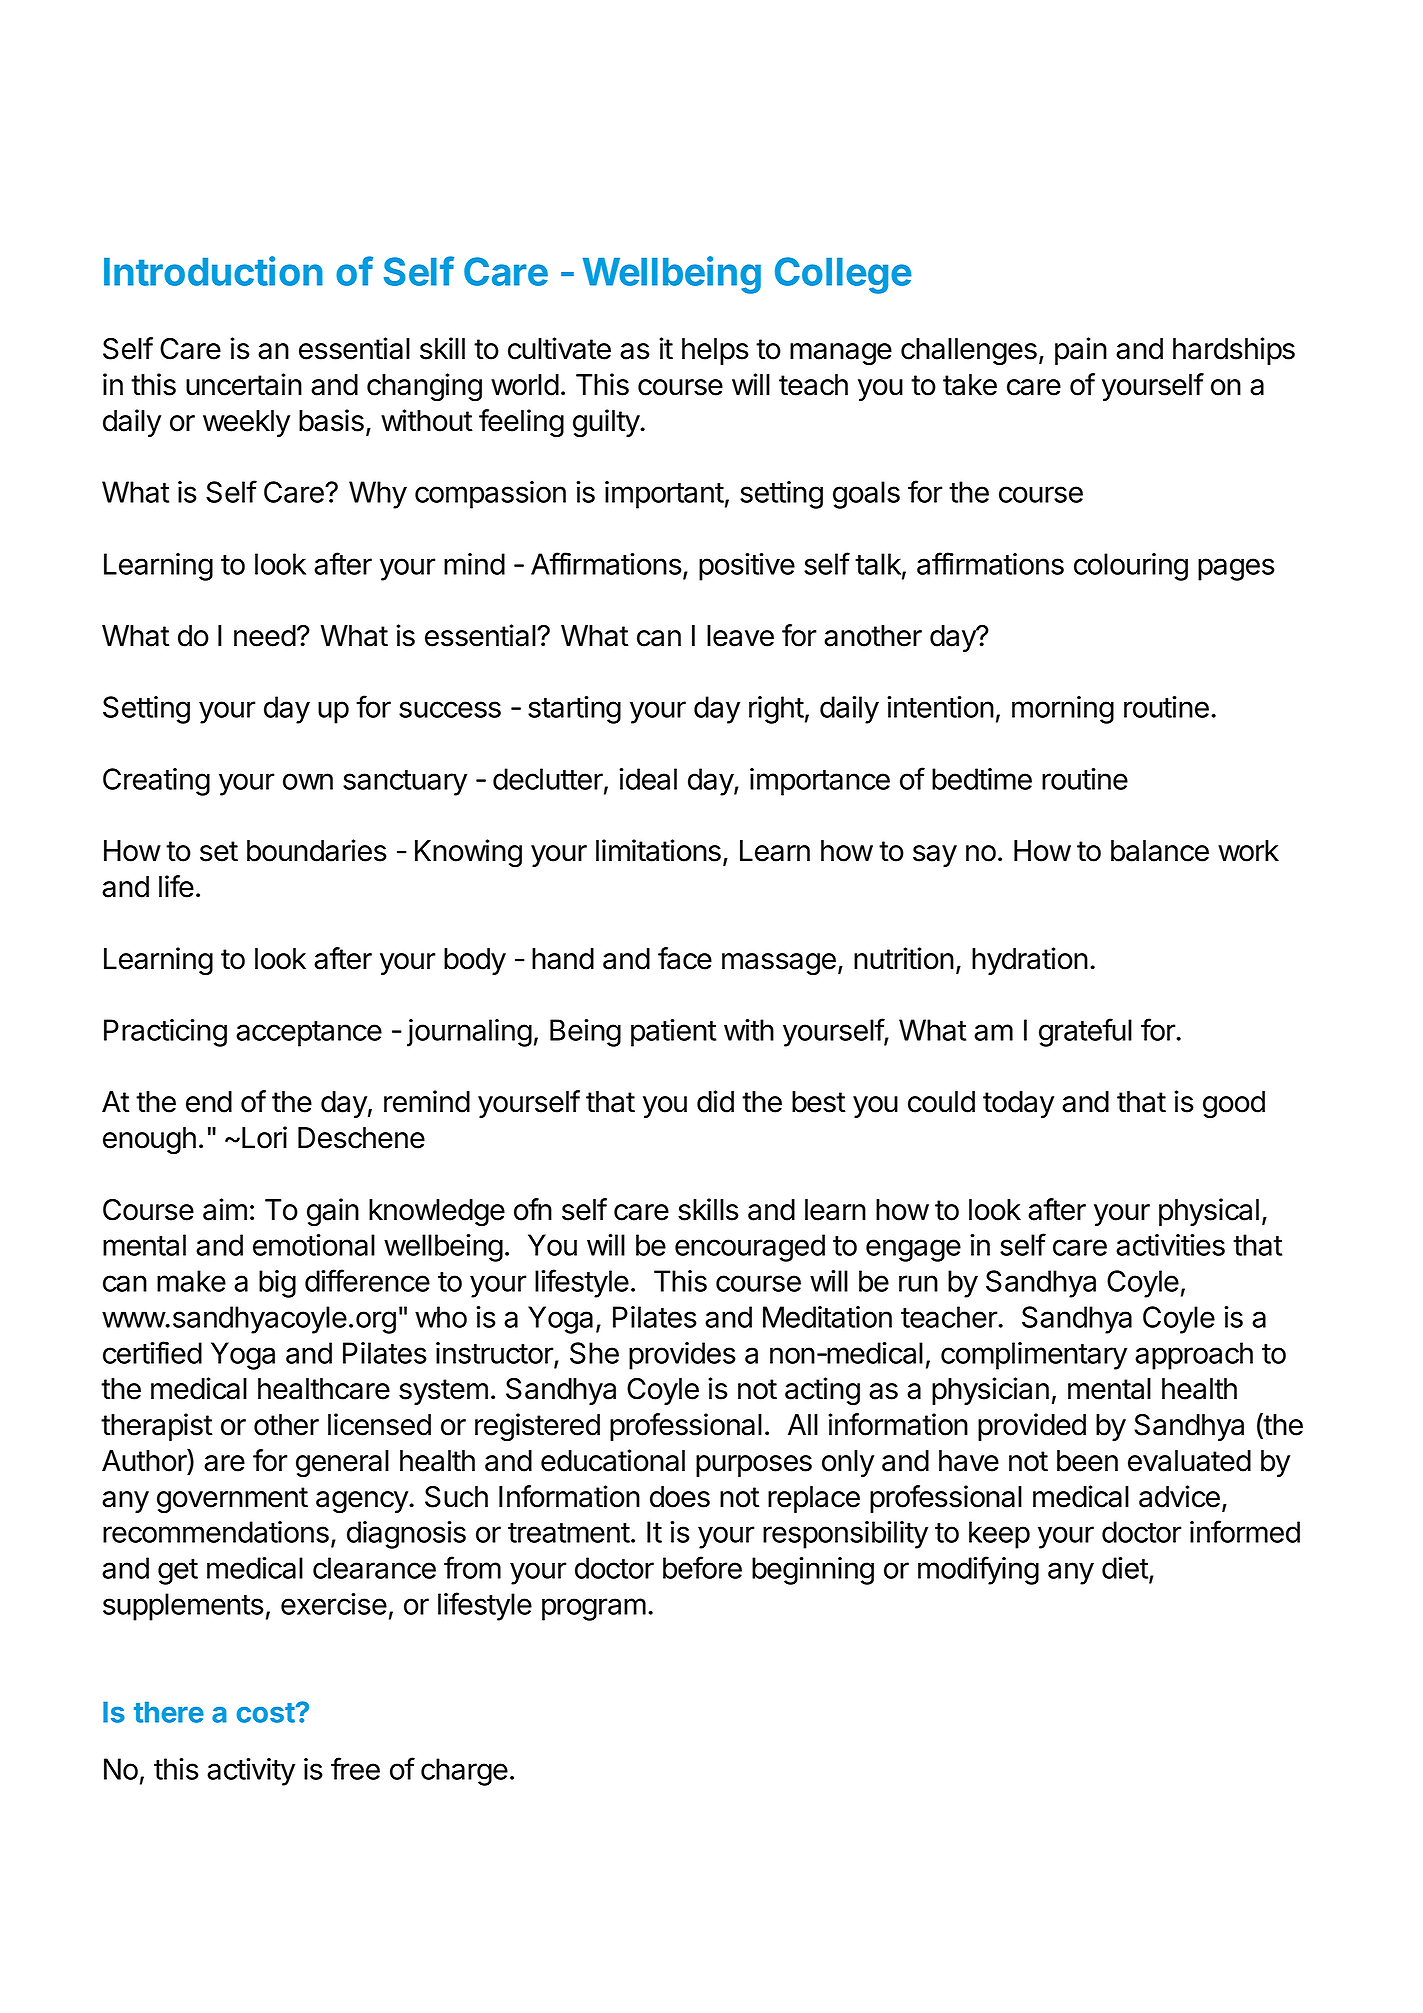  Describe the element at coordinates (715, 351) in the screenshot. I see `helps` at that location.
